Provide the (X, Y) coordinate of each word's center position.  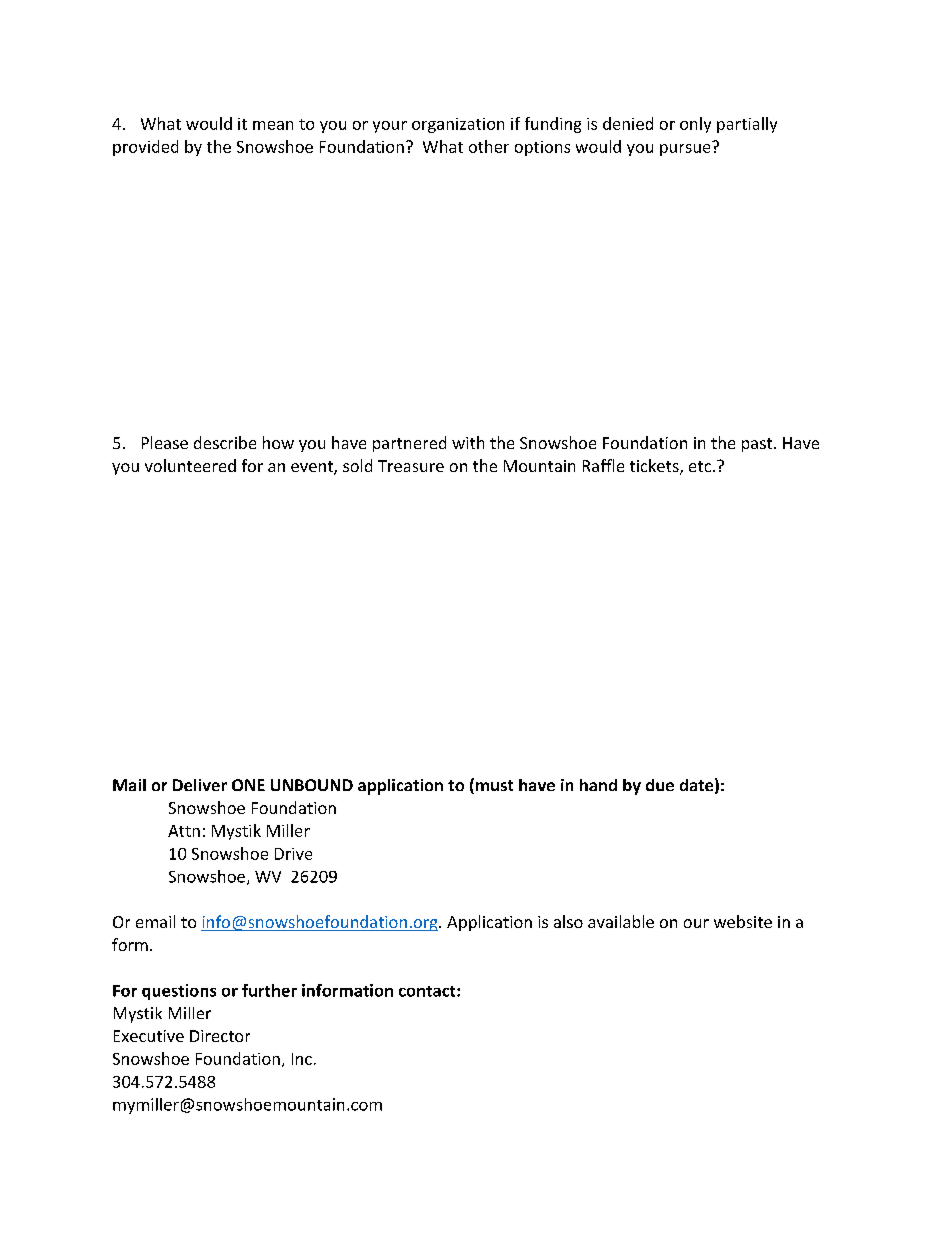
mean (273, 125)
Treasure (411, 466)
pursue (686, 148)
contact (428, 991)
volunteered (190, 465)
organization (458, 125)
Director (220, 1036)
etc (700, 466)
